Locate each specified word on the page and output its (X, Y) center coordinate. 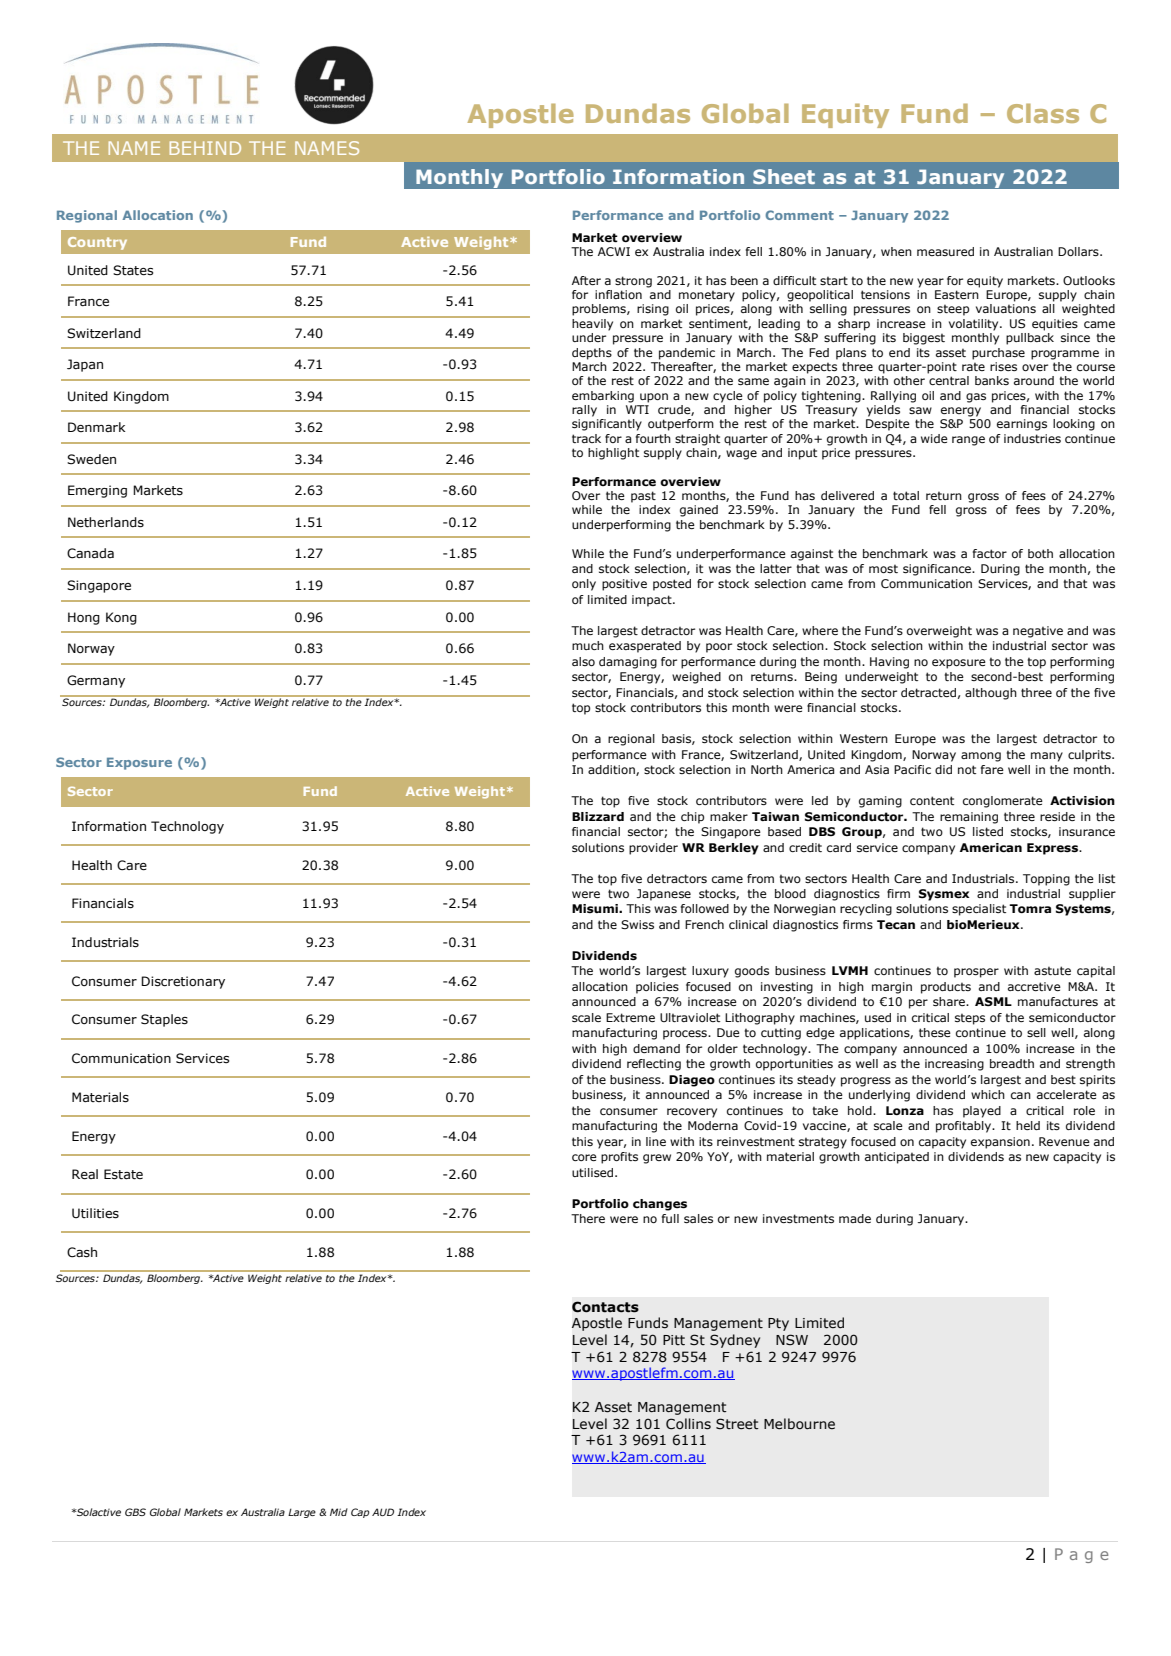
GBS (135, 1512)
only (584, 585)
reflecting (654, 1065)
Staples (164, 1020)
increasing (954, 1065)
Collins (688, 1424)
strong (633, 282)
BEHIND (205, 148)
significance (938, 570)
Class (1043, 113)
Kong (121, 618)
